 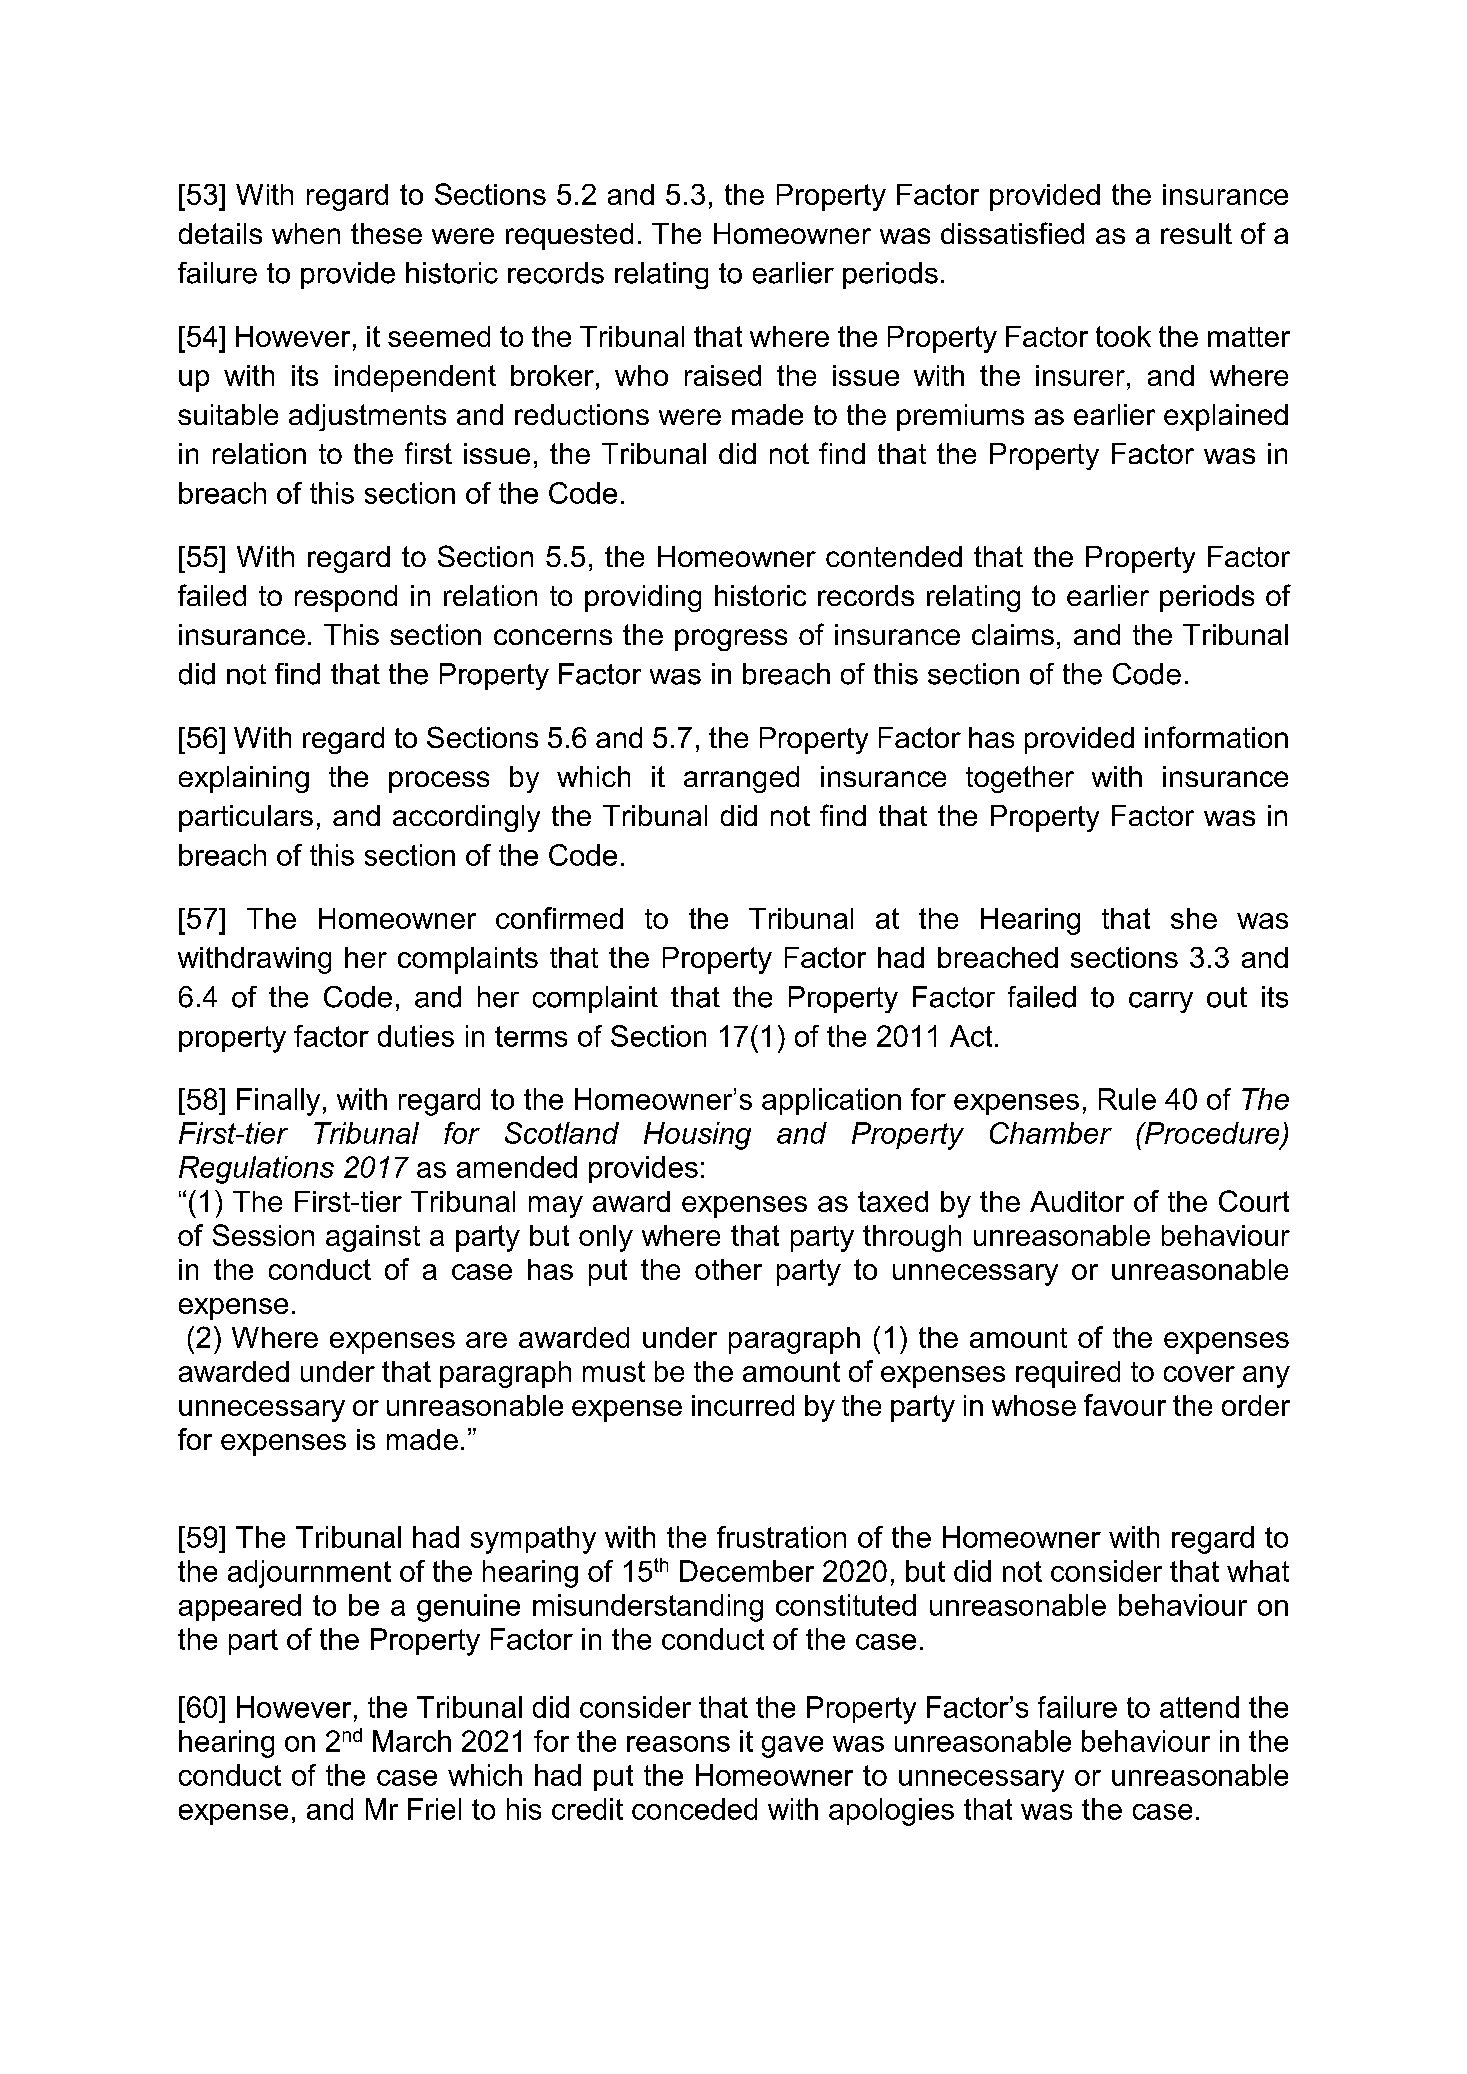 I want to click on process, so click(x=439, y=782).
